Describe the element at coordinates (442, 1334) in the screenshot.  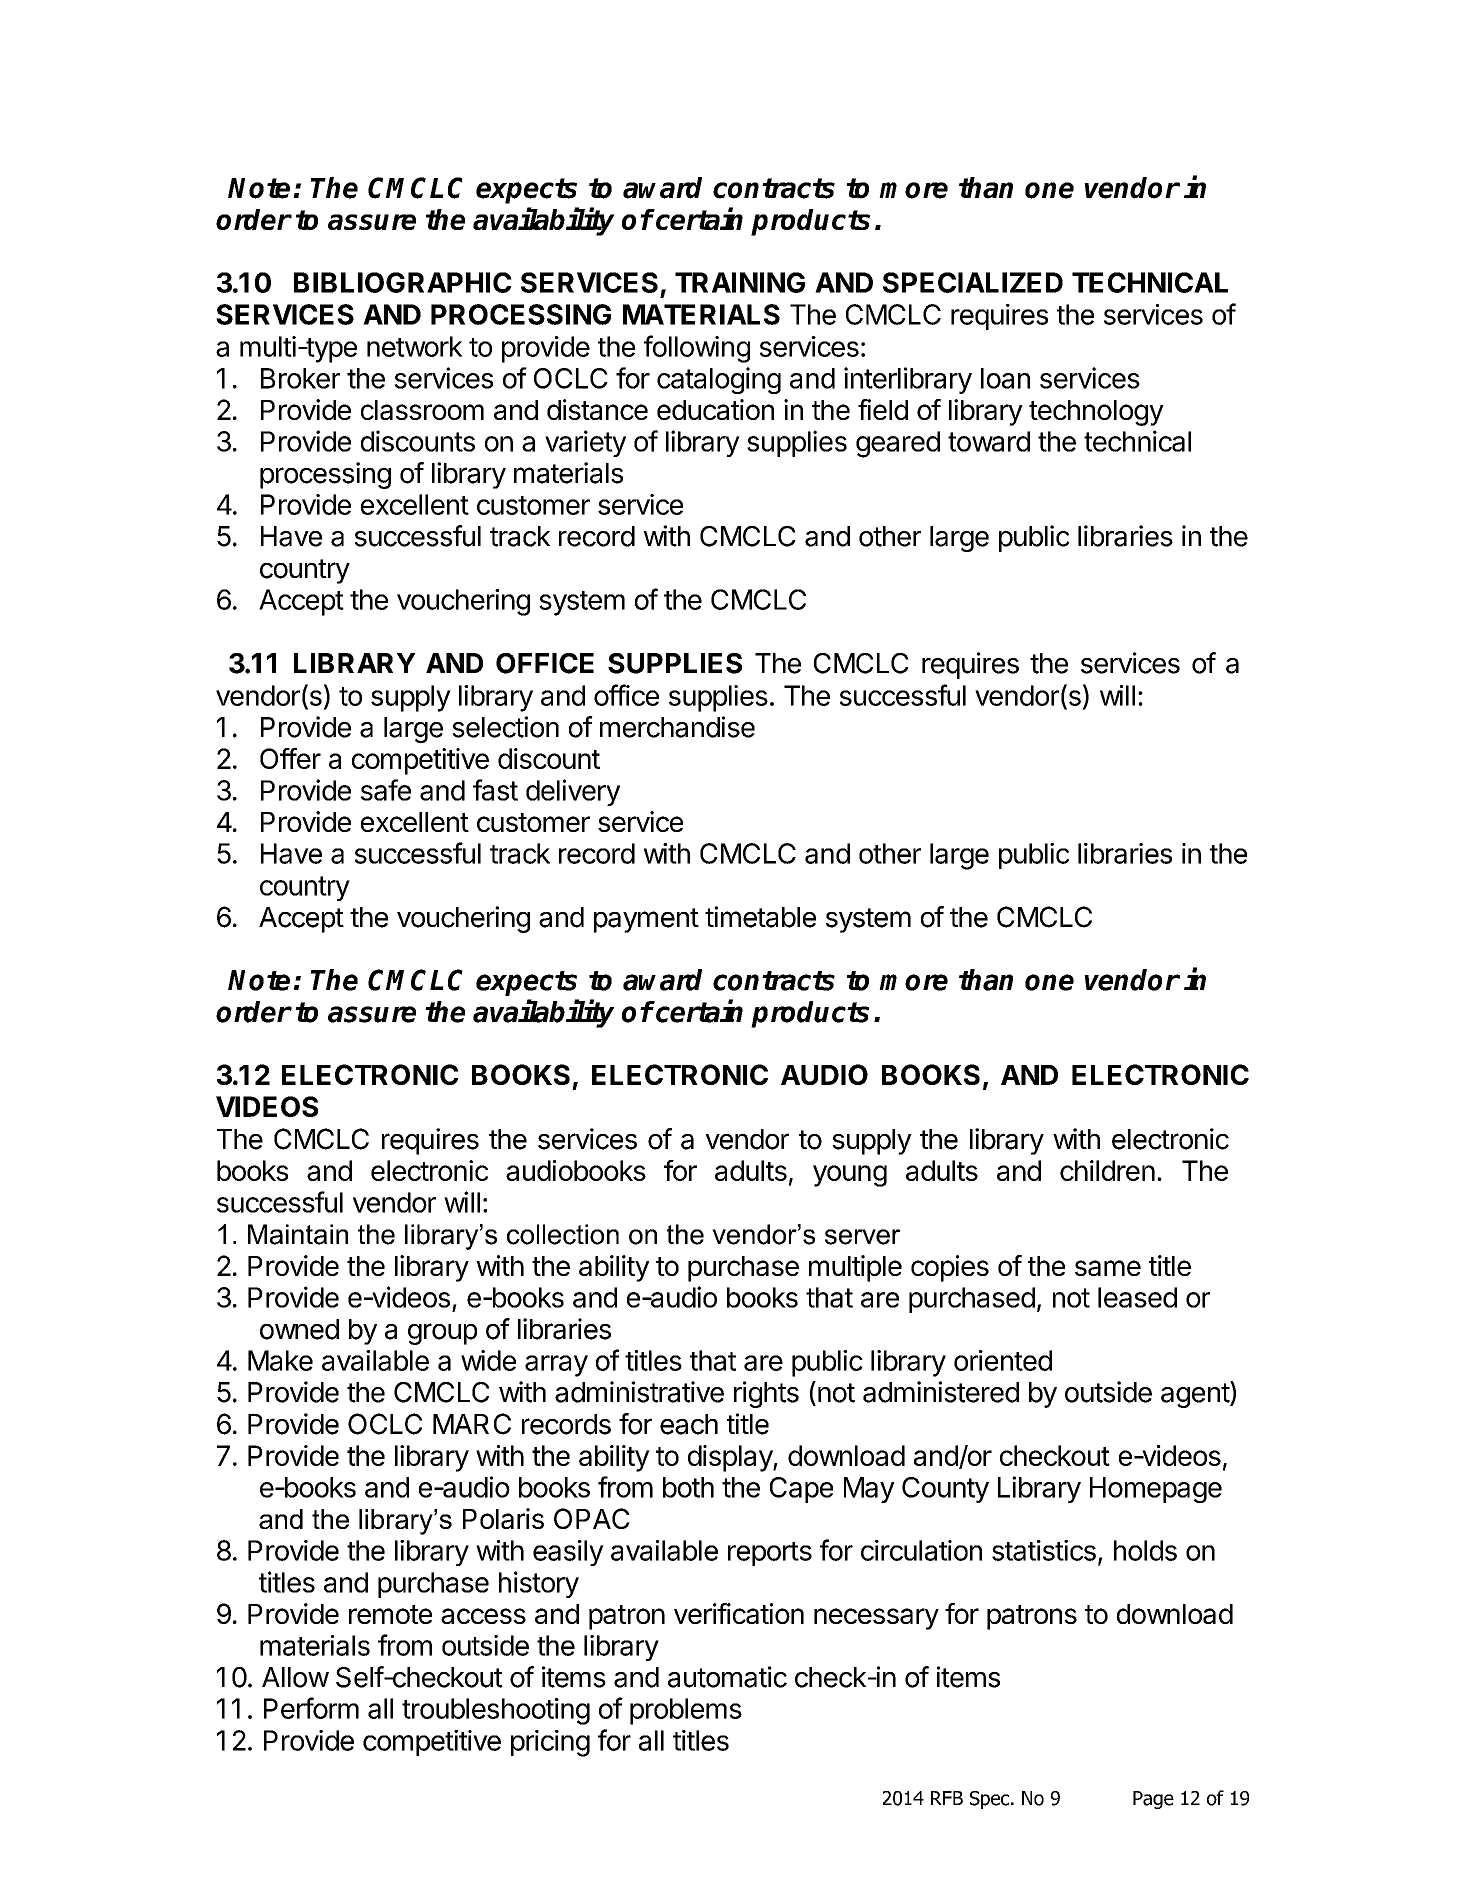
I see `group` at that location.
